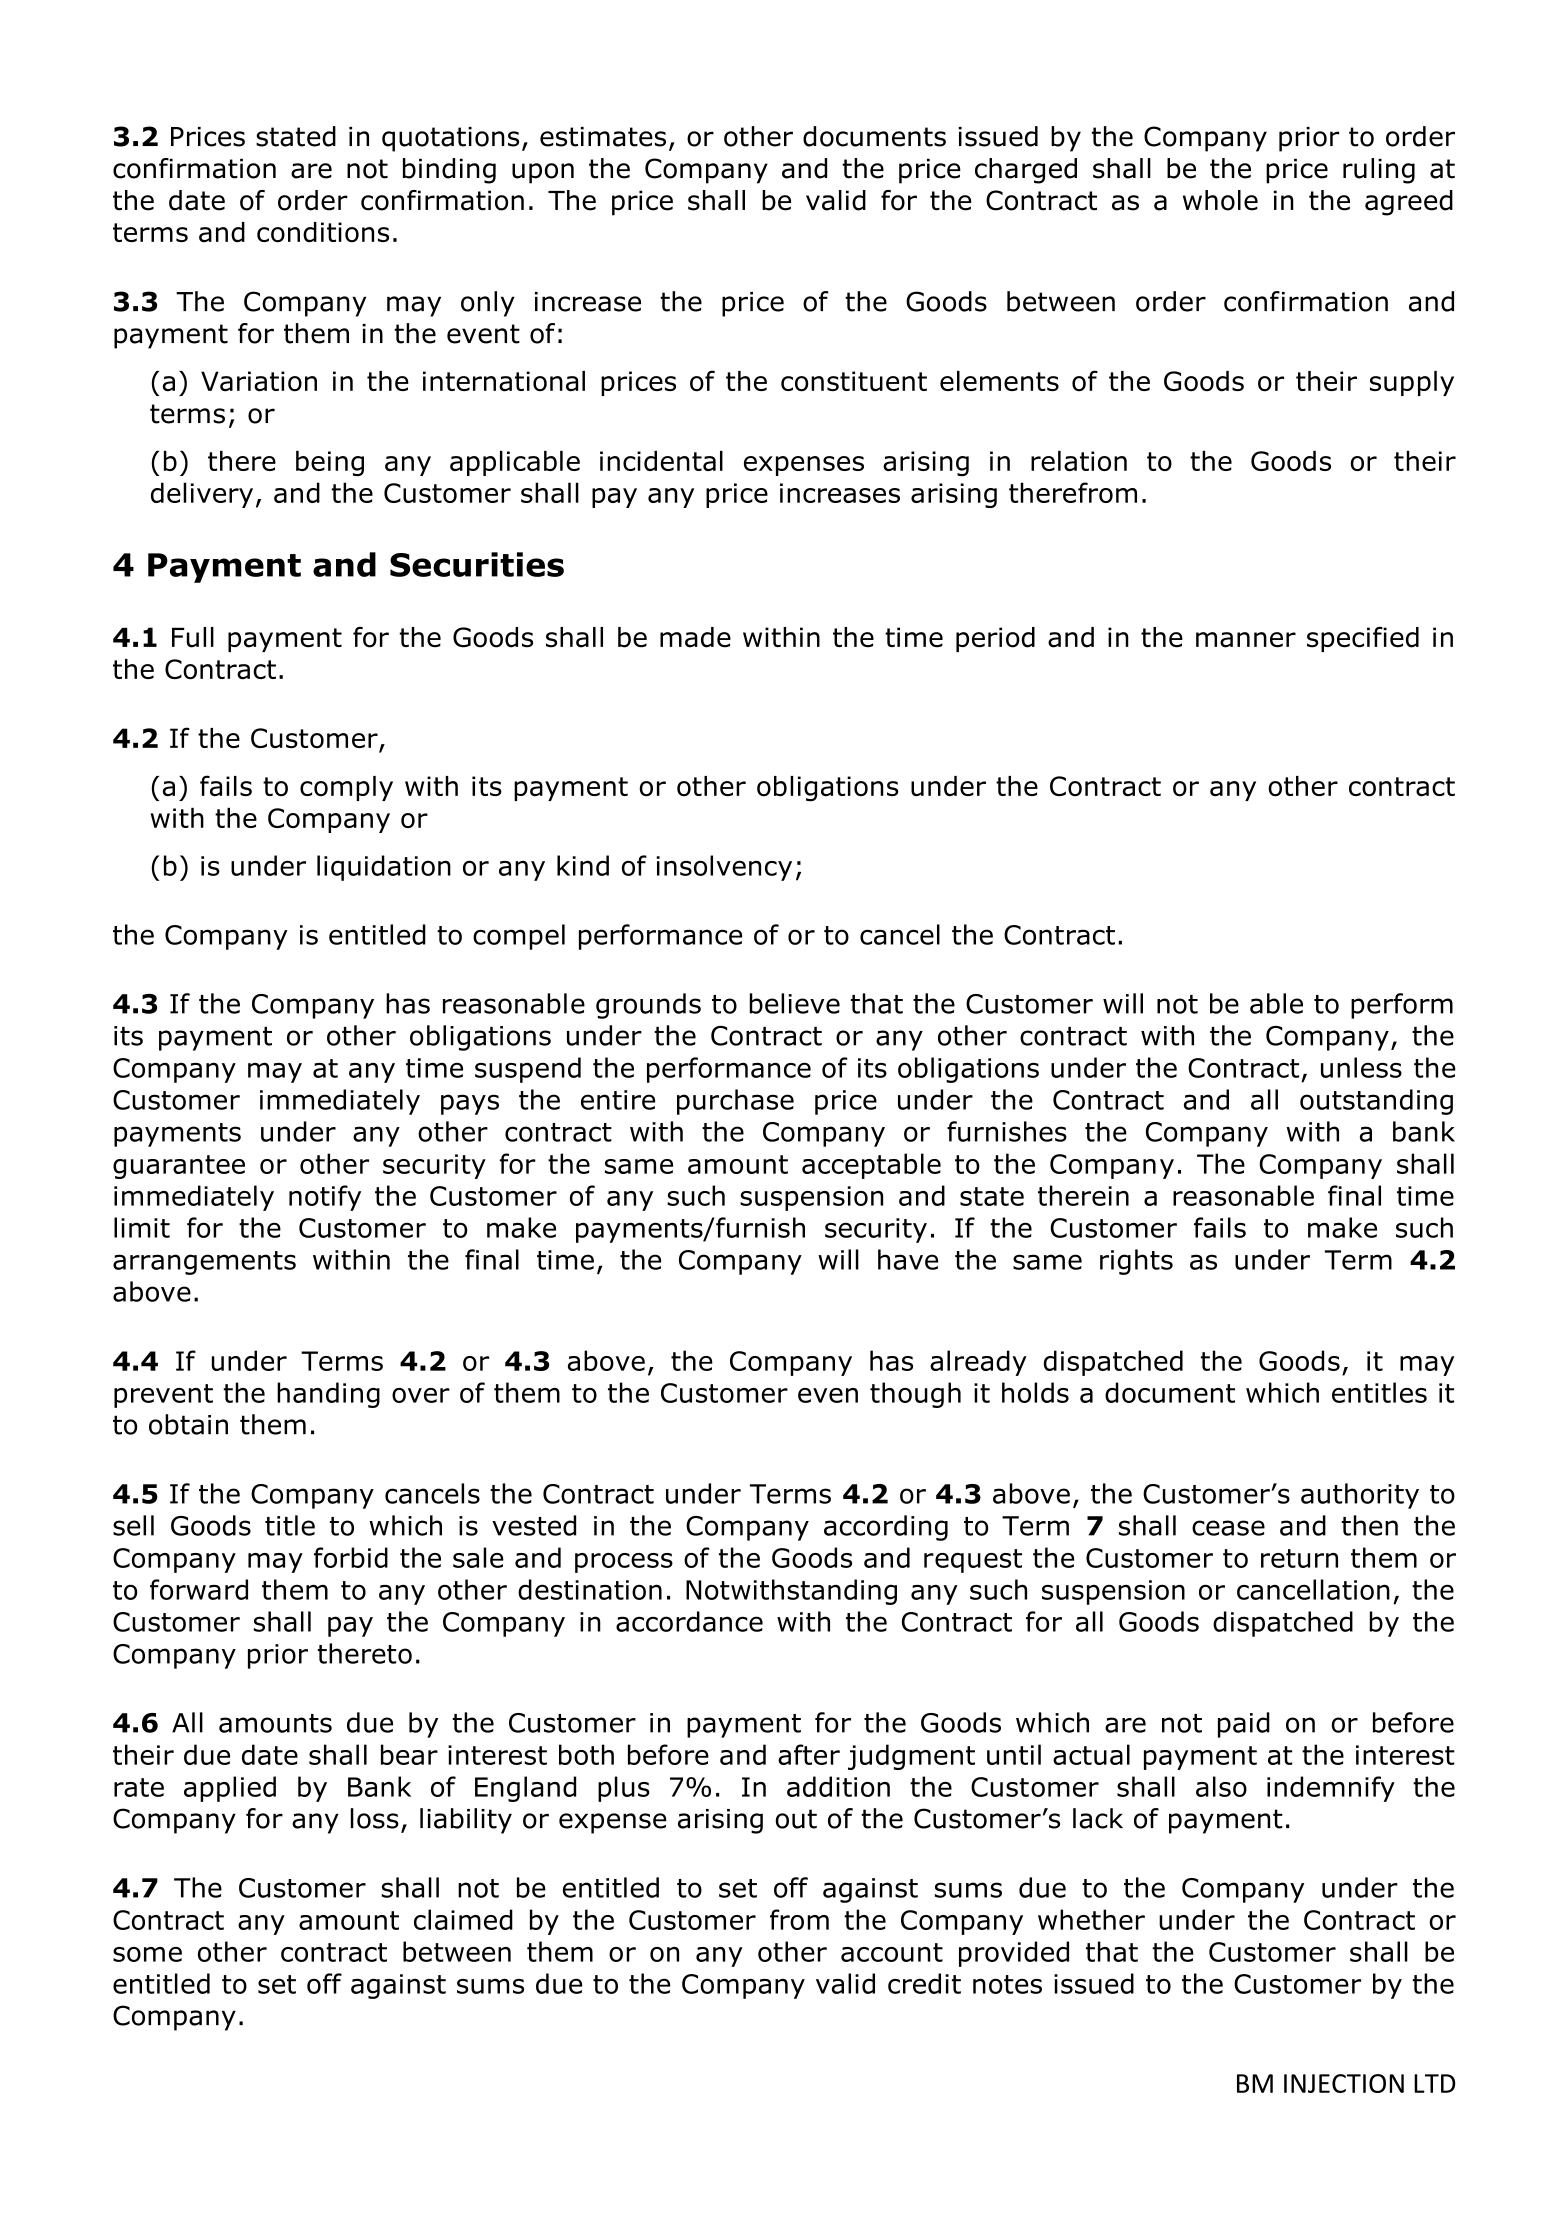 The height and width of the image is (2218, 1568). Describe the element at coordinates (1376, 1102) in the image. I see `outstanding` at that location.
